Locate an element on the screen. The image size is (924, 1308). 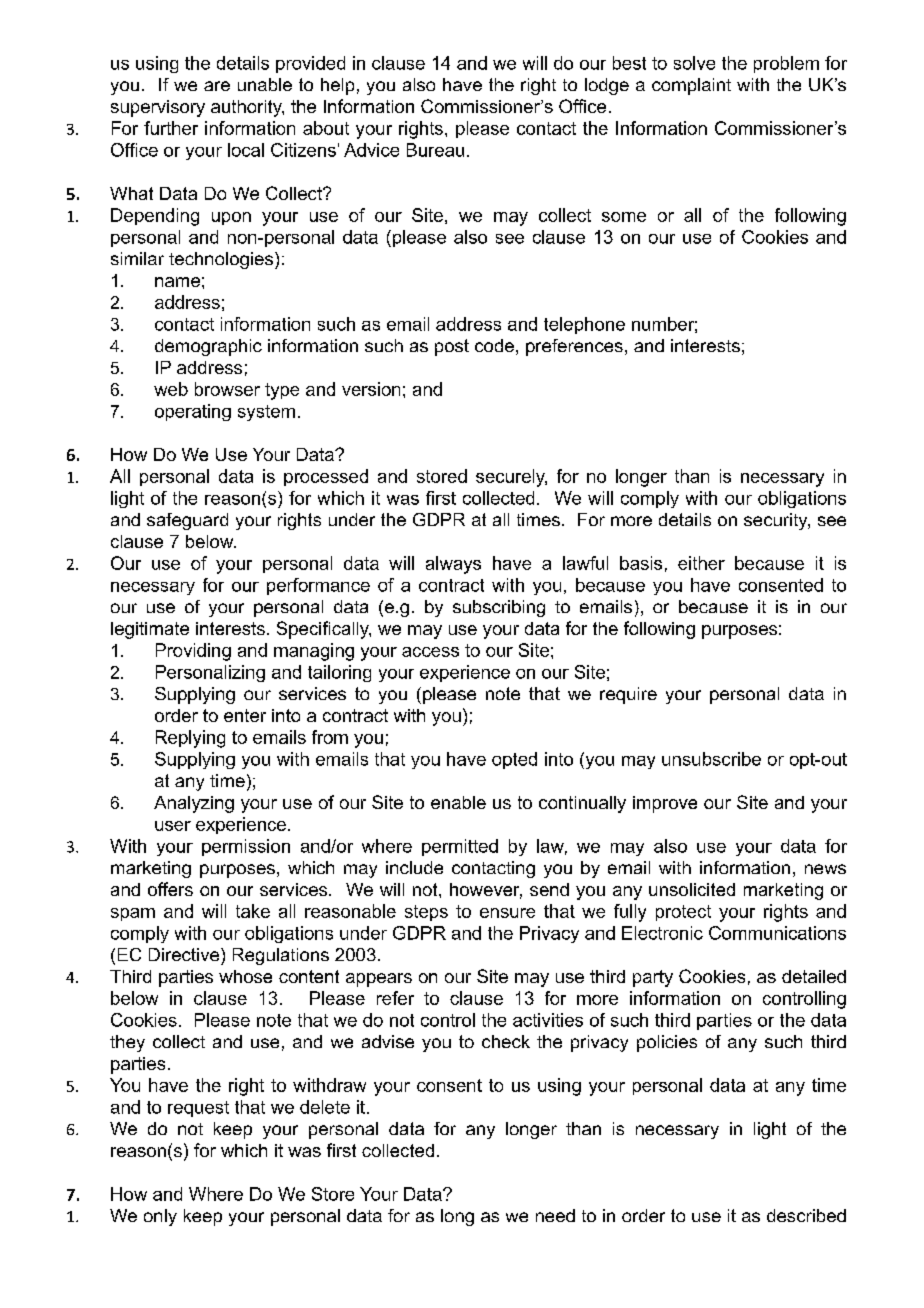
need is located at coordinates (555, 1215).
